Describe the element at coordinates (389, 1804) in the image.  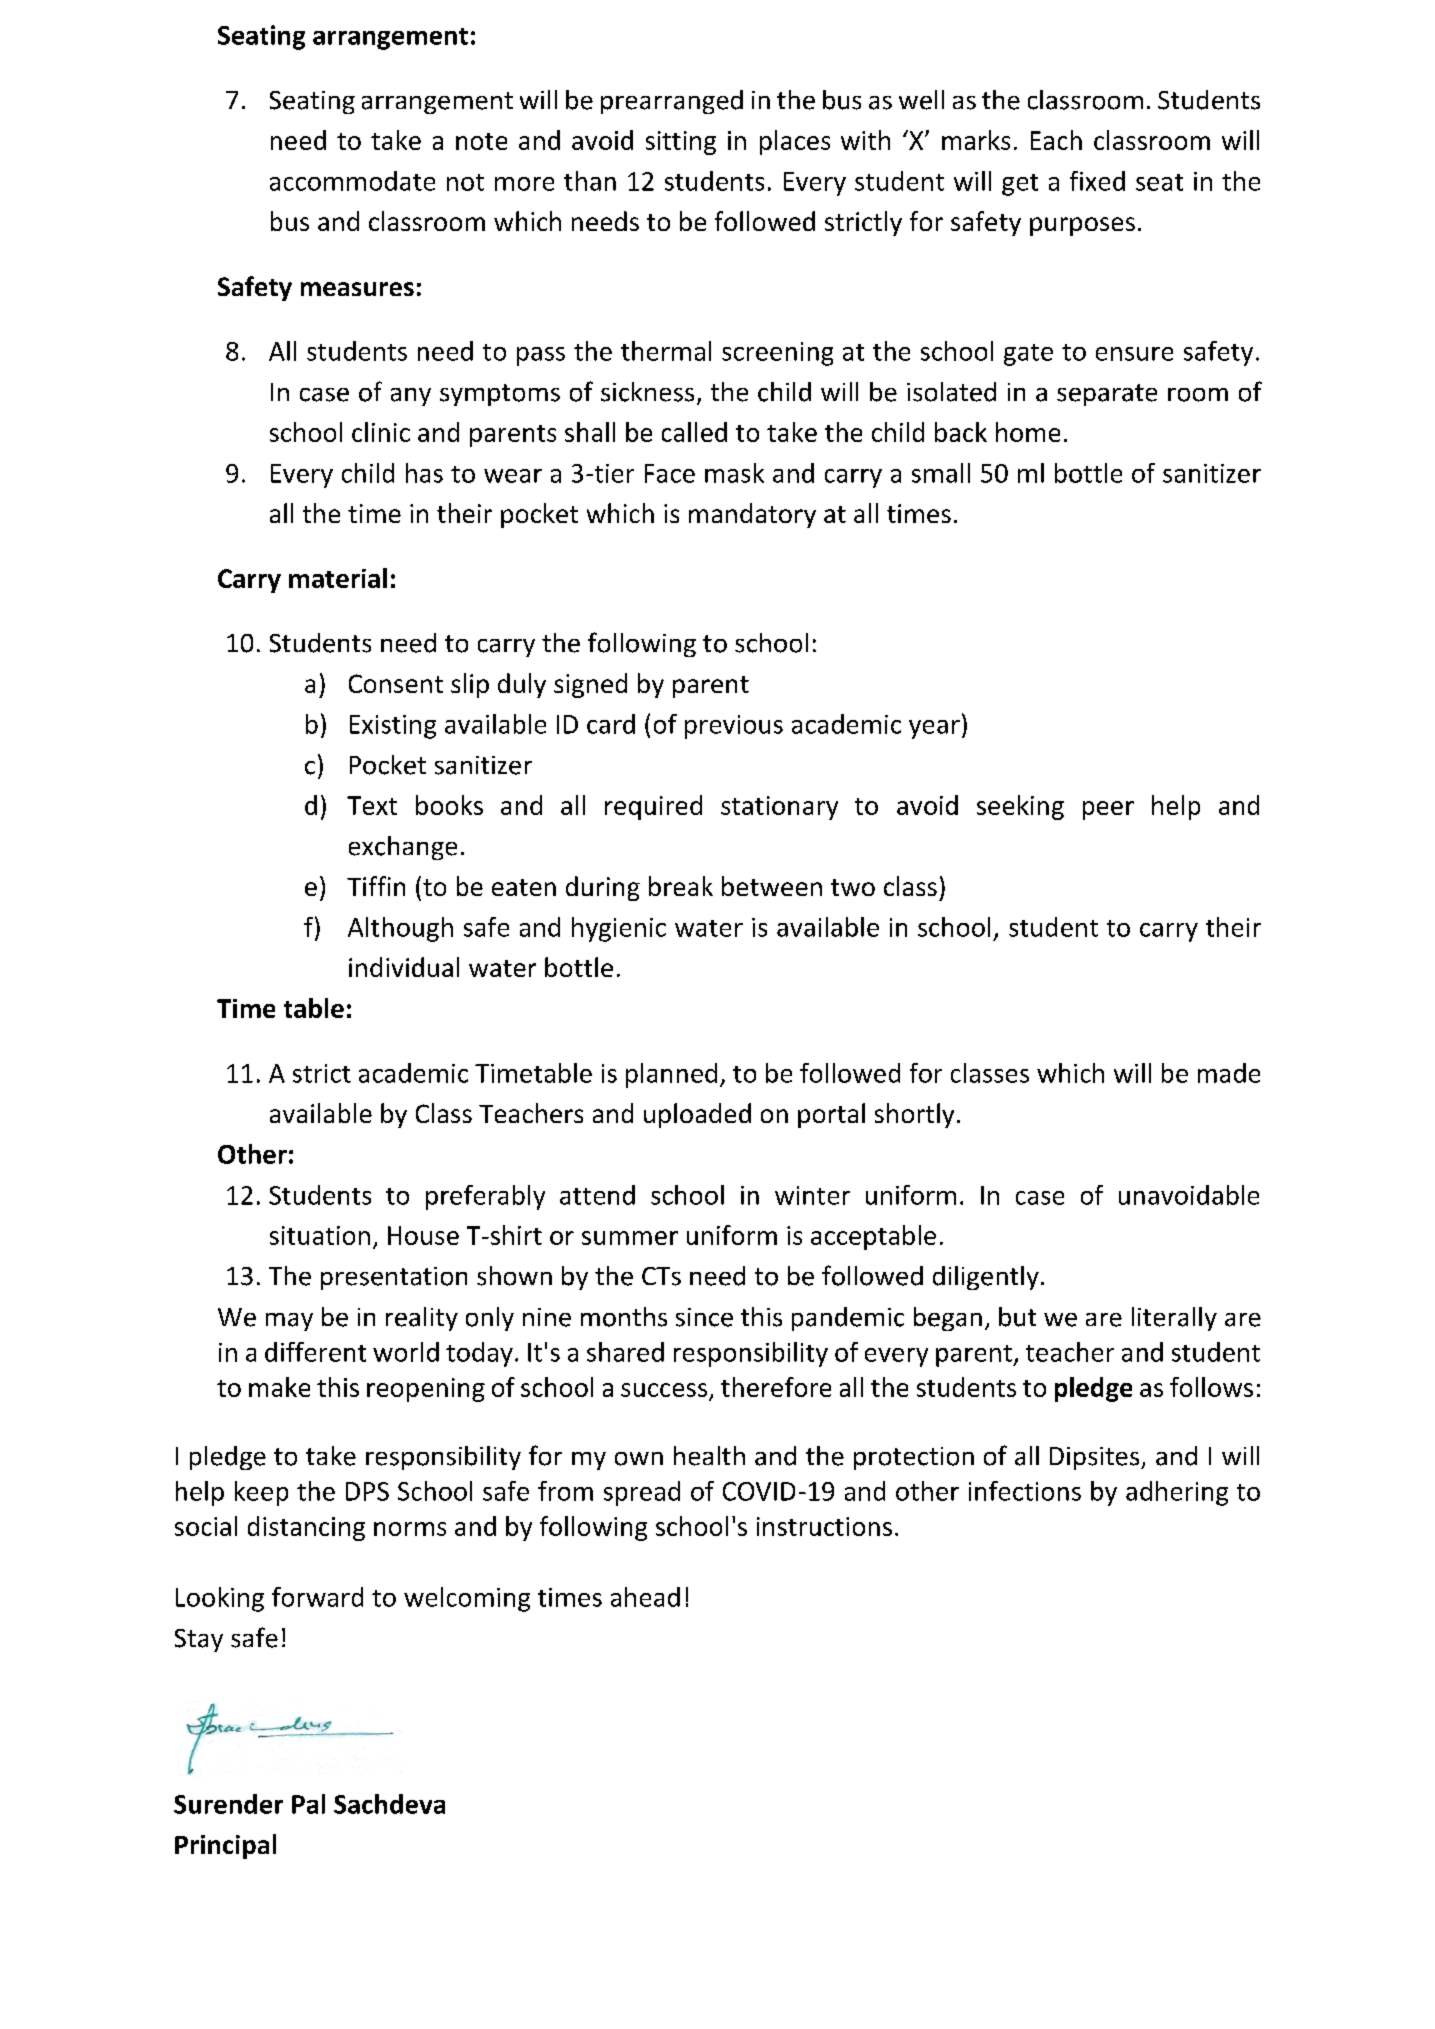
I see `Sachdeva` at that location.
